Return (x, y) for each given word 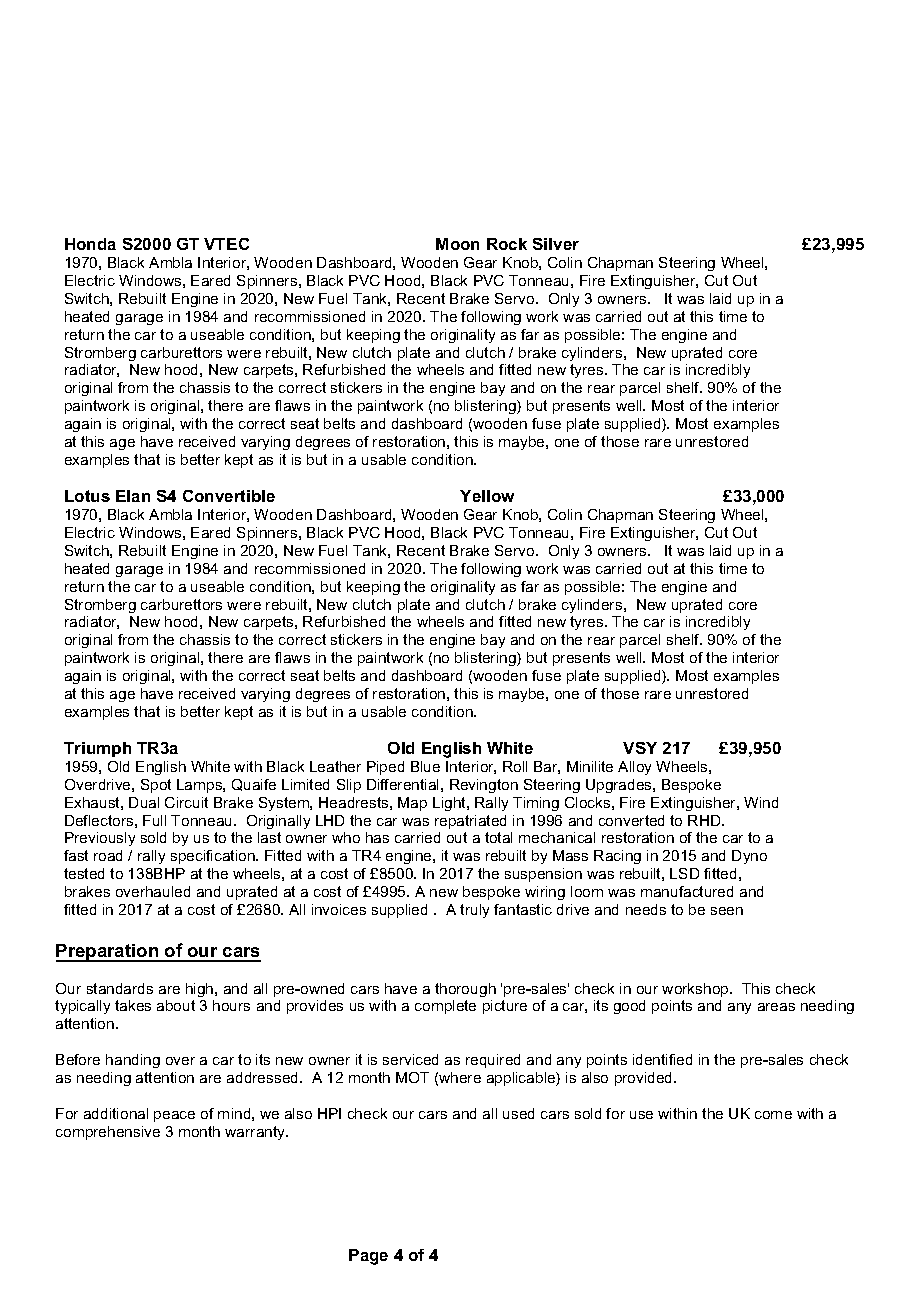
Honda (90, 244)
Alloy (634, 768)
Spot (156, 786)
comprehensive (108, 1133)
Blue (425, 766)
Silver (556, 244)
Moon (457, 244)
